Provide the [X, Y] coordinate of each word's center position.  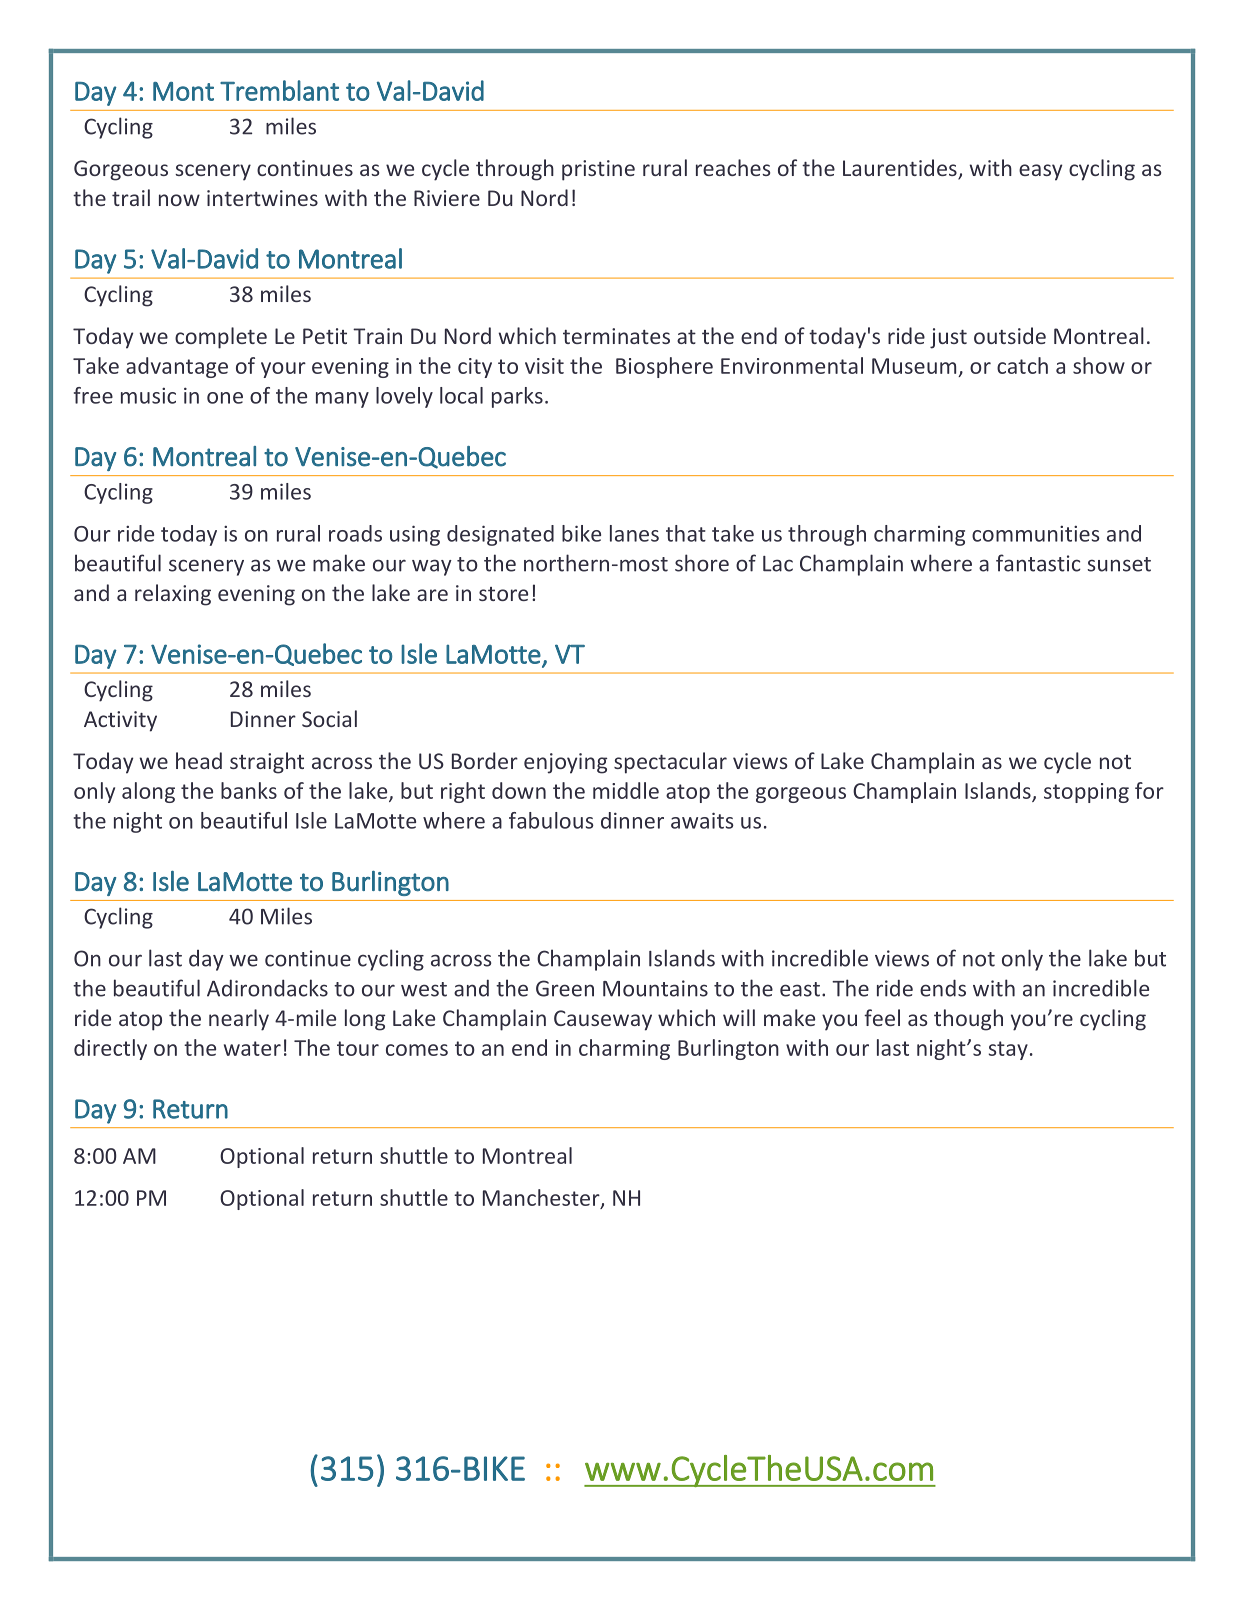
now [179, 200]
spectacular [670, 763]
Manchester [542, 1198]
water [252, 1048]
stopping [1086, 793]
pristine [598, 170]
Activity [120, 721]
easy [1040, 172]
